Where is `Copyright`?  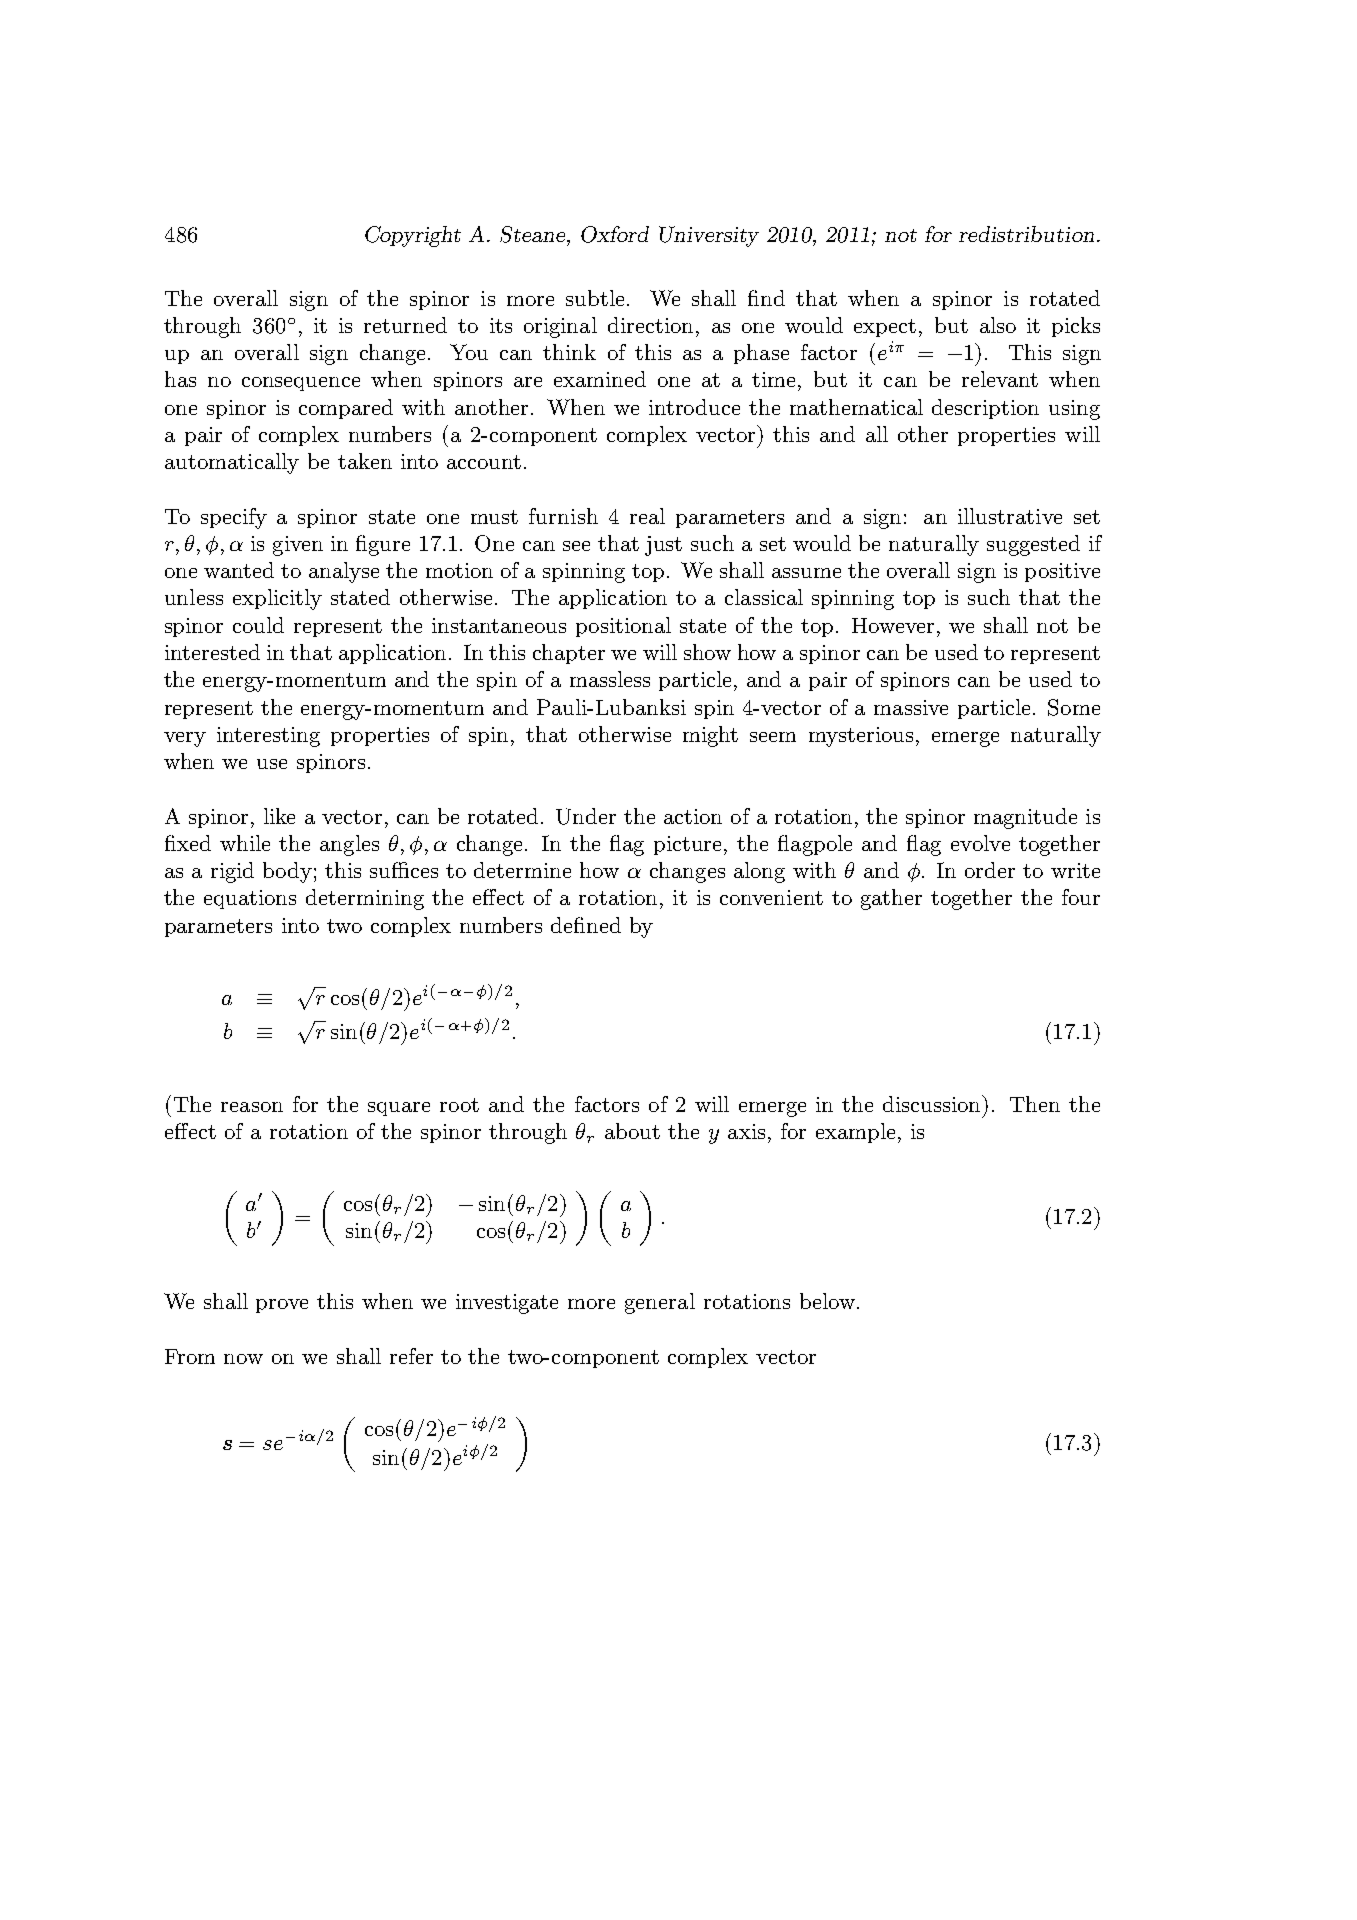
Copyright is located at coordinates (413, 236).
